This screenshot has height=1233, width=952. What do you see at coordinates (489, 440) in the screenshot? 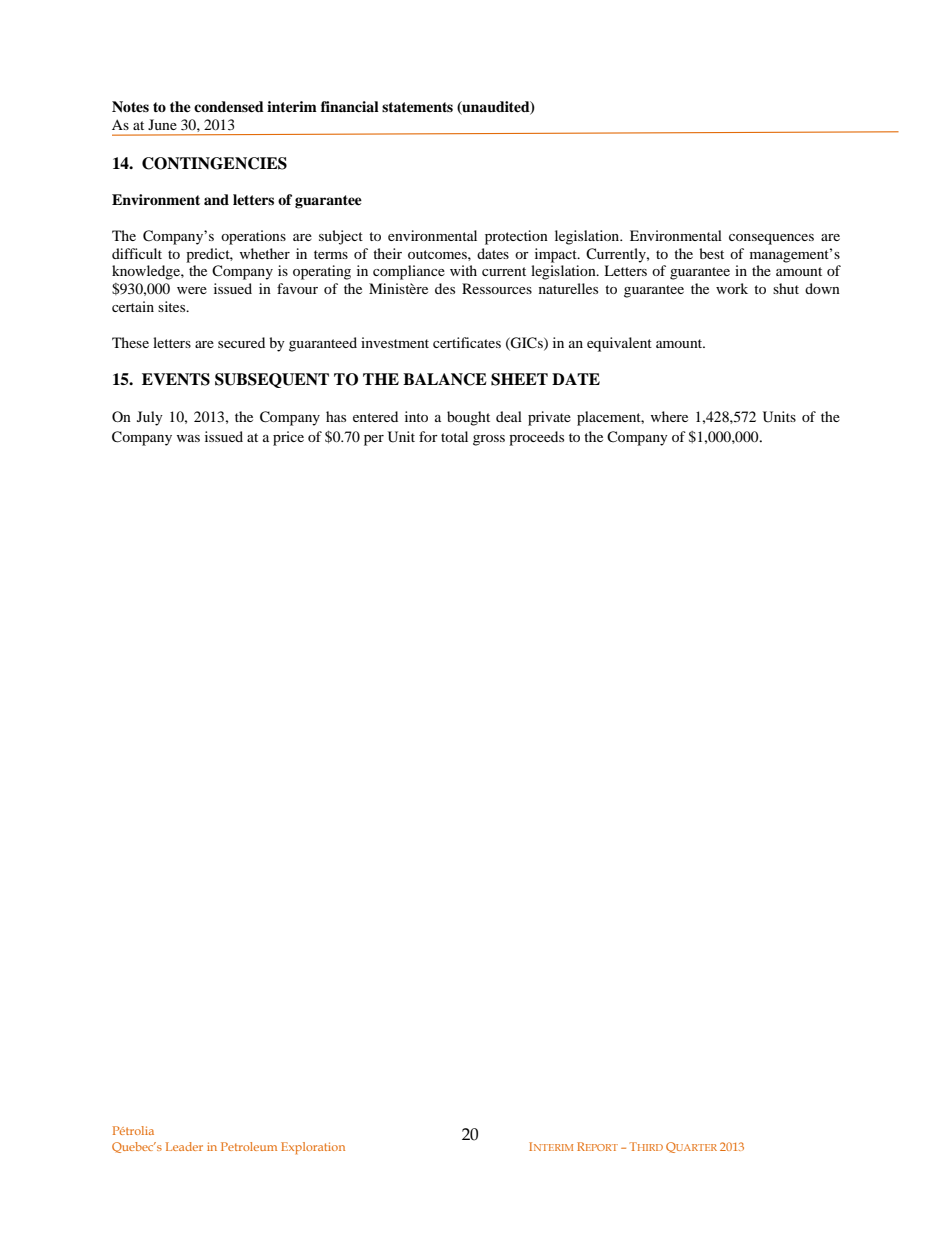
I see `gross` at bounding box center [489, 440].
